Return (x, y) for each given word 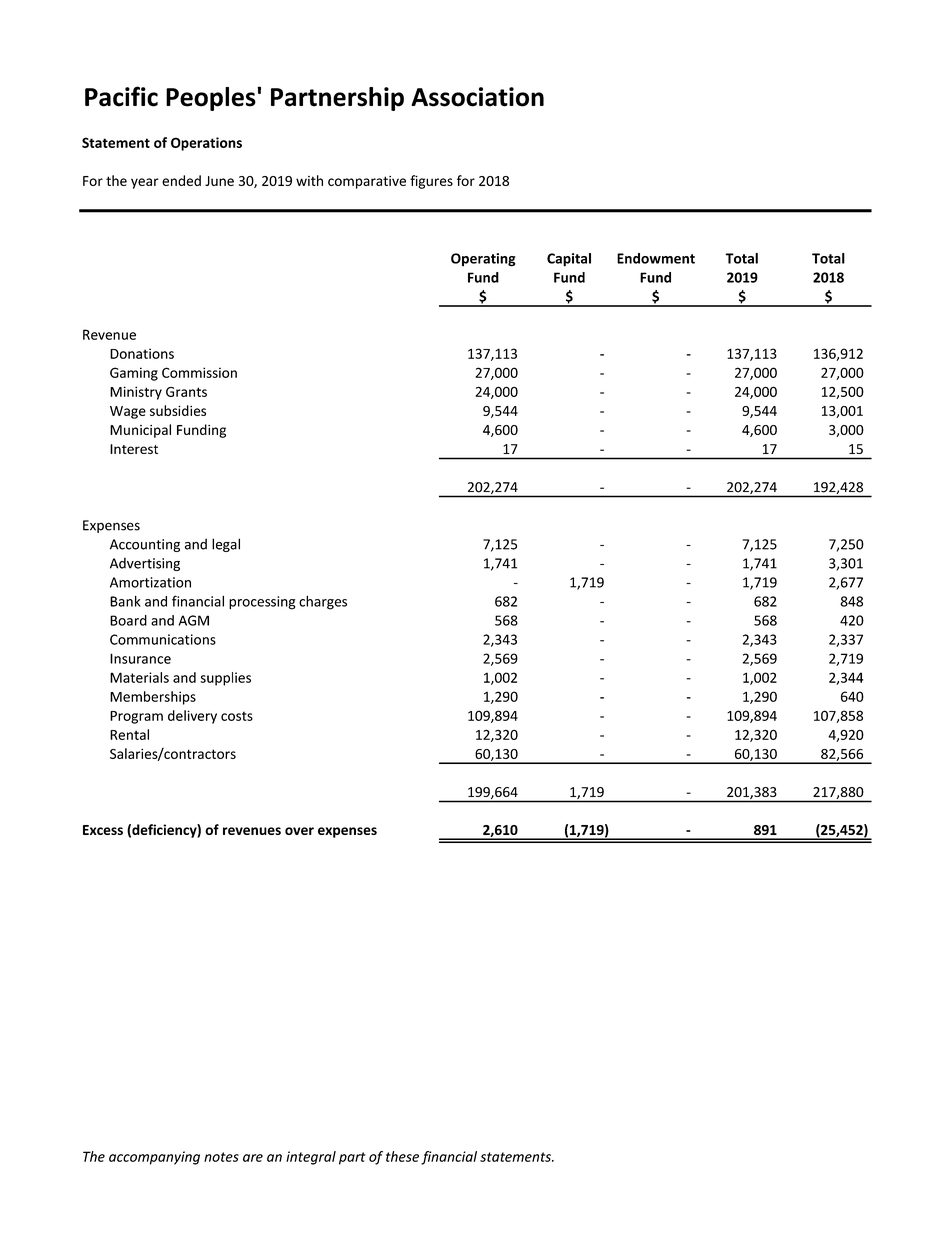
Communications (163, 639)
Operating (483, 260)
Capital (569, 260)
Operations (206, 144)
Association (477, 97)
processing (262, 603)
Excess (103, 830)
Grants (186, 392)
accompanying (154, 1158)
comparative (367, 182)
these (402, 1156)
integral (311, 1158)
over (299, 831)
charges (323, 603)
